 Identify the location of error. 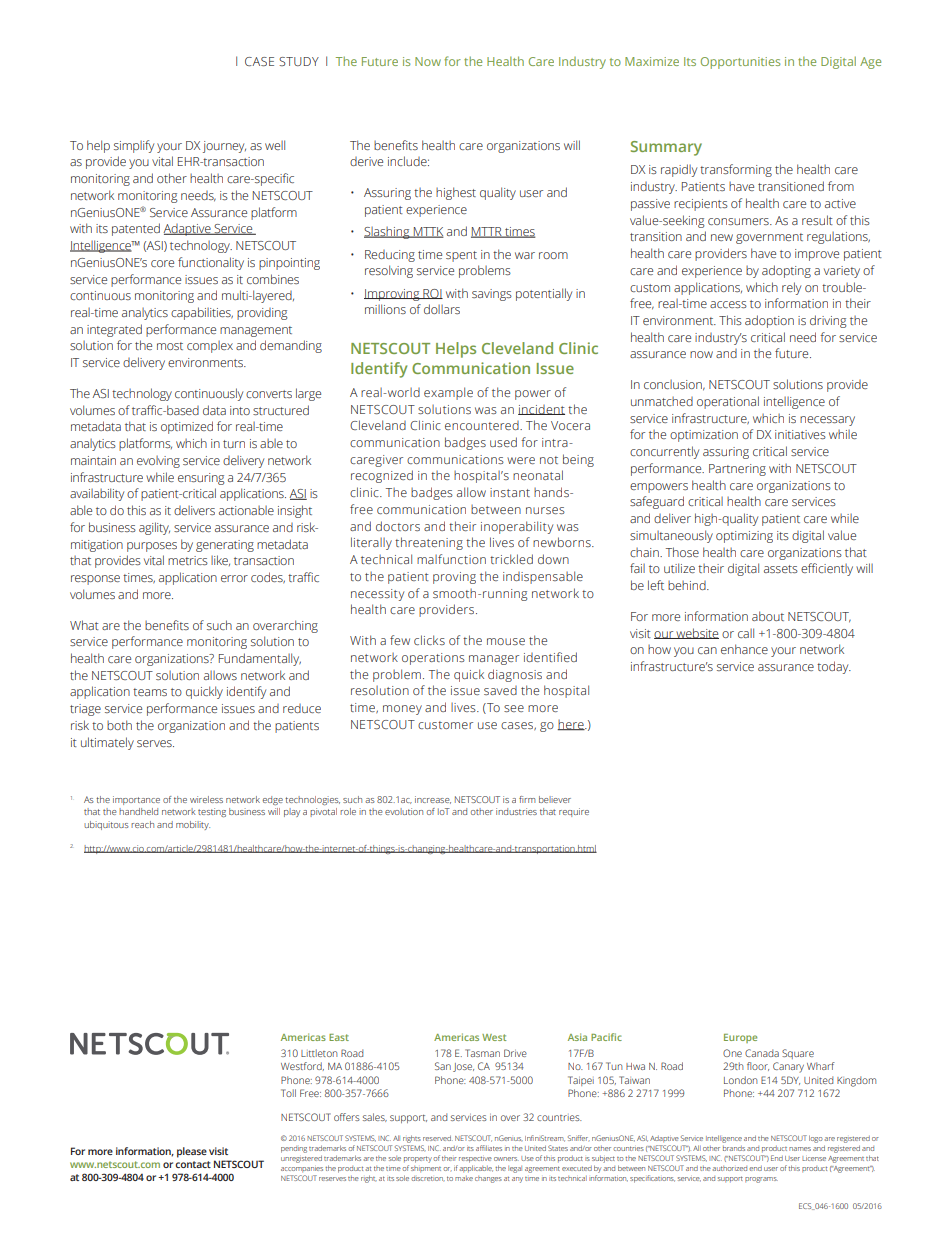
(234, 578).
